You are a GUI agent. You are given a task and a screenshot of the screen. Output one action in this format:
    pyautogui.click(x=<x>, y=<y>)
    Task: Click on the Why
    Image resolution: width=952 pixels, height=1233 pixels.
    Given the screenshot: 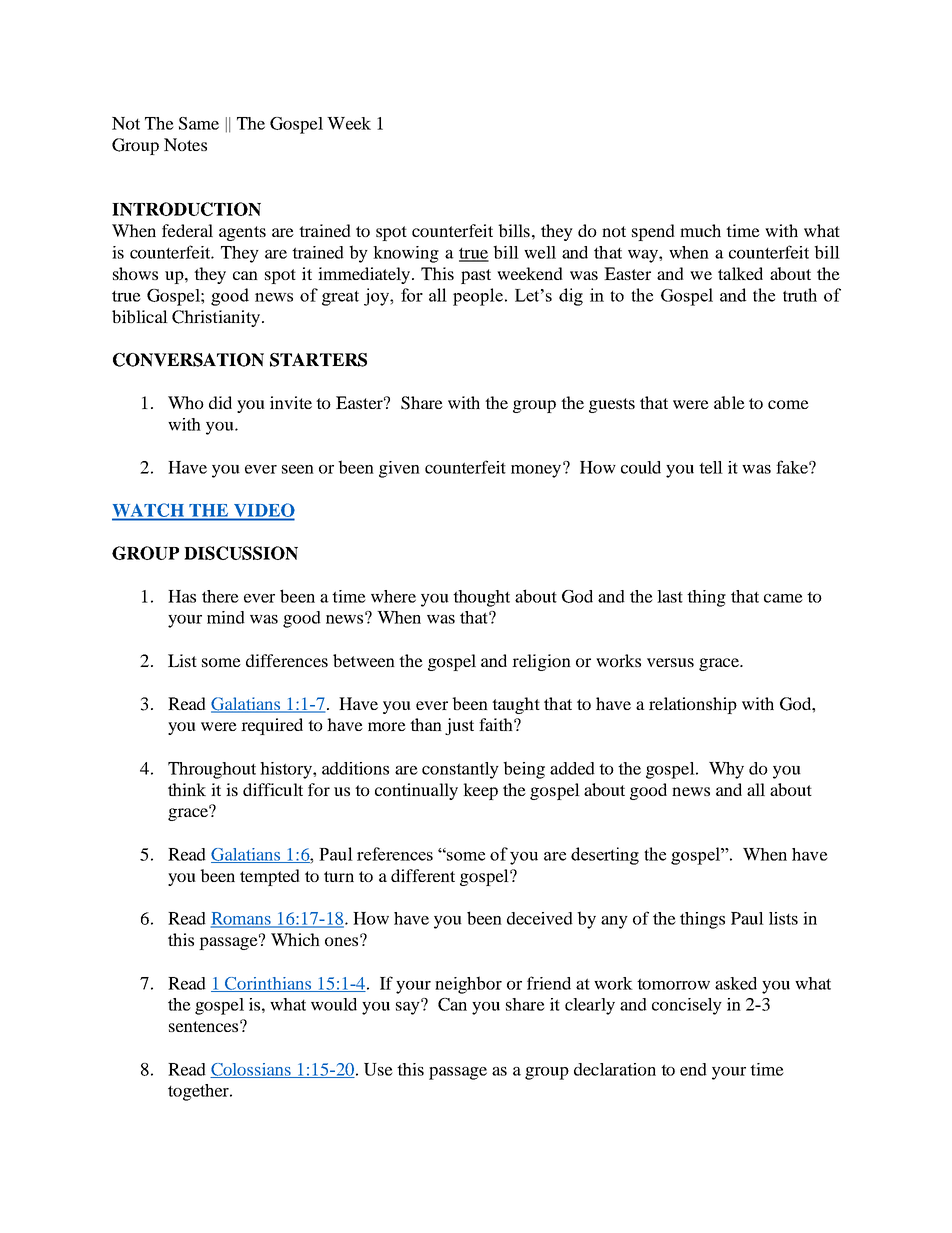 What is the action you would take?
    pyautogui.click(x=726, y=770)
